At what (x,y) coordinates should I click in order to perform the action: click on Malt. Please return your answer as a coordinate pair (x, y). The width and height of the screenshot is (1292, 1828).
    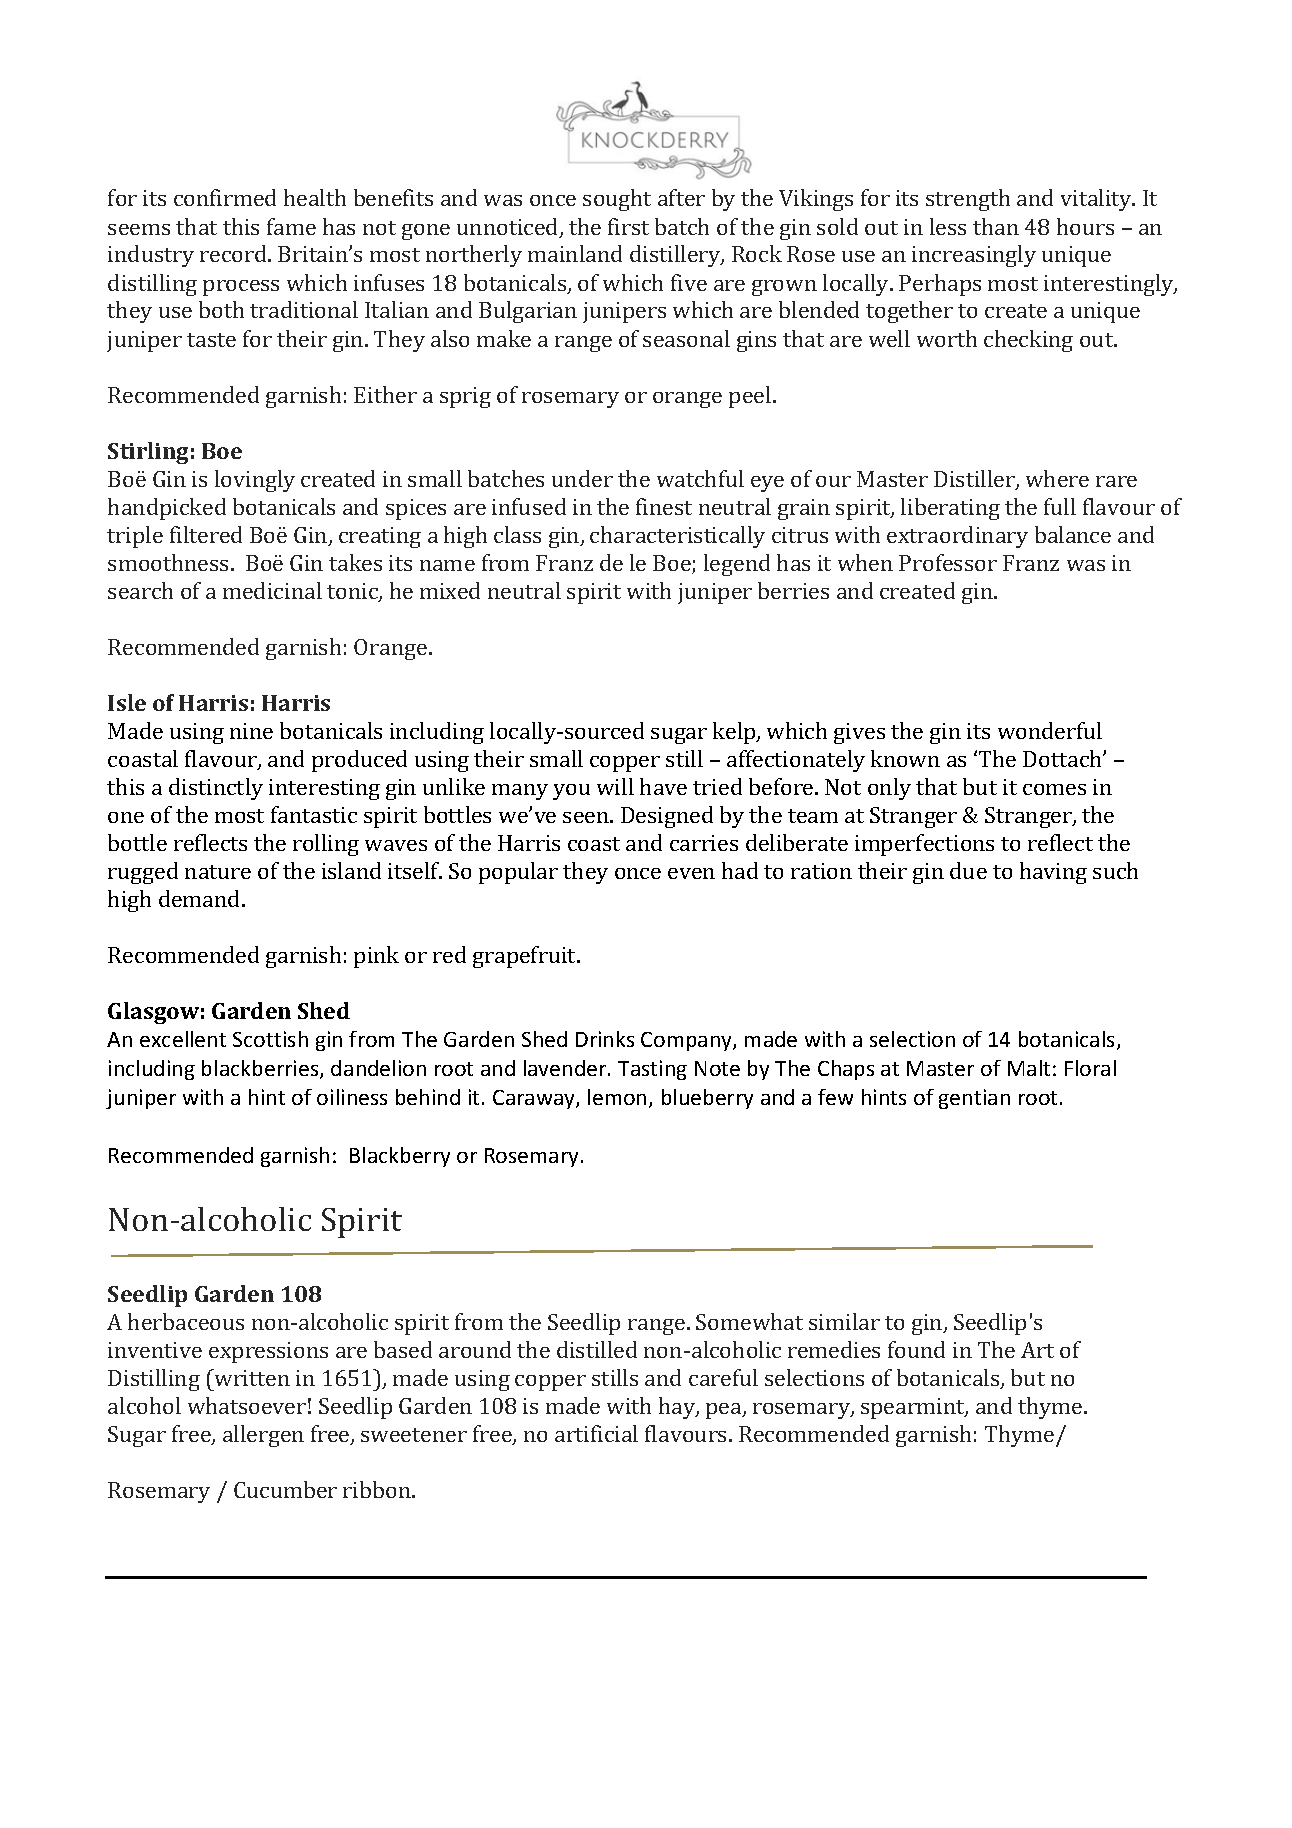
    Looking at the image, I should click on (1029, 1068).
